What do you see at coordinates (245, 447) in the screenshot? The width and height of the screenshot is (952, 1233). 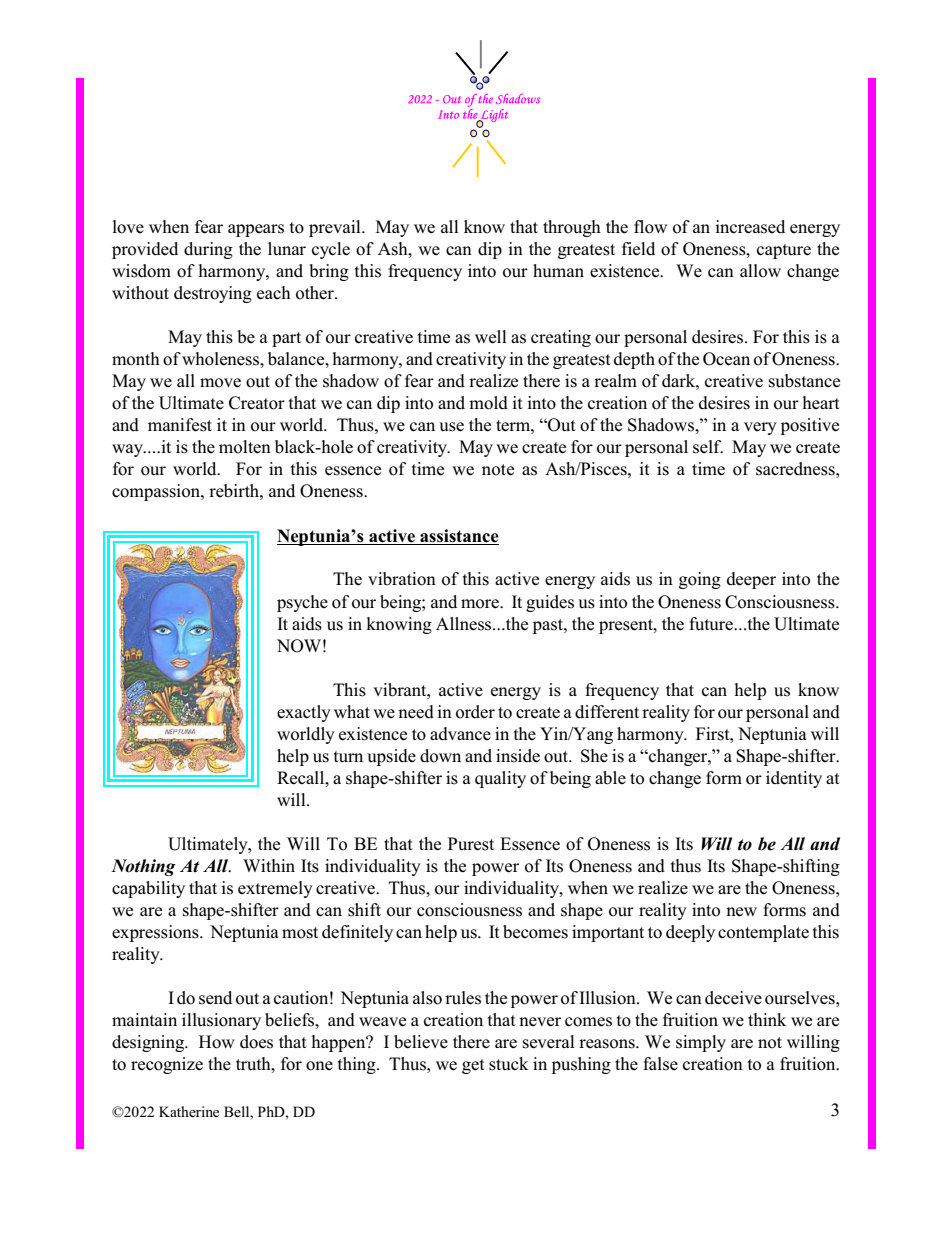 I see `molten` at bounding box center [245, 447].
